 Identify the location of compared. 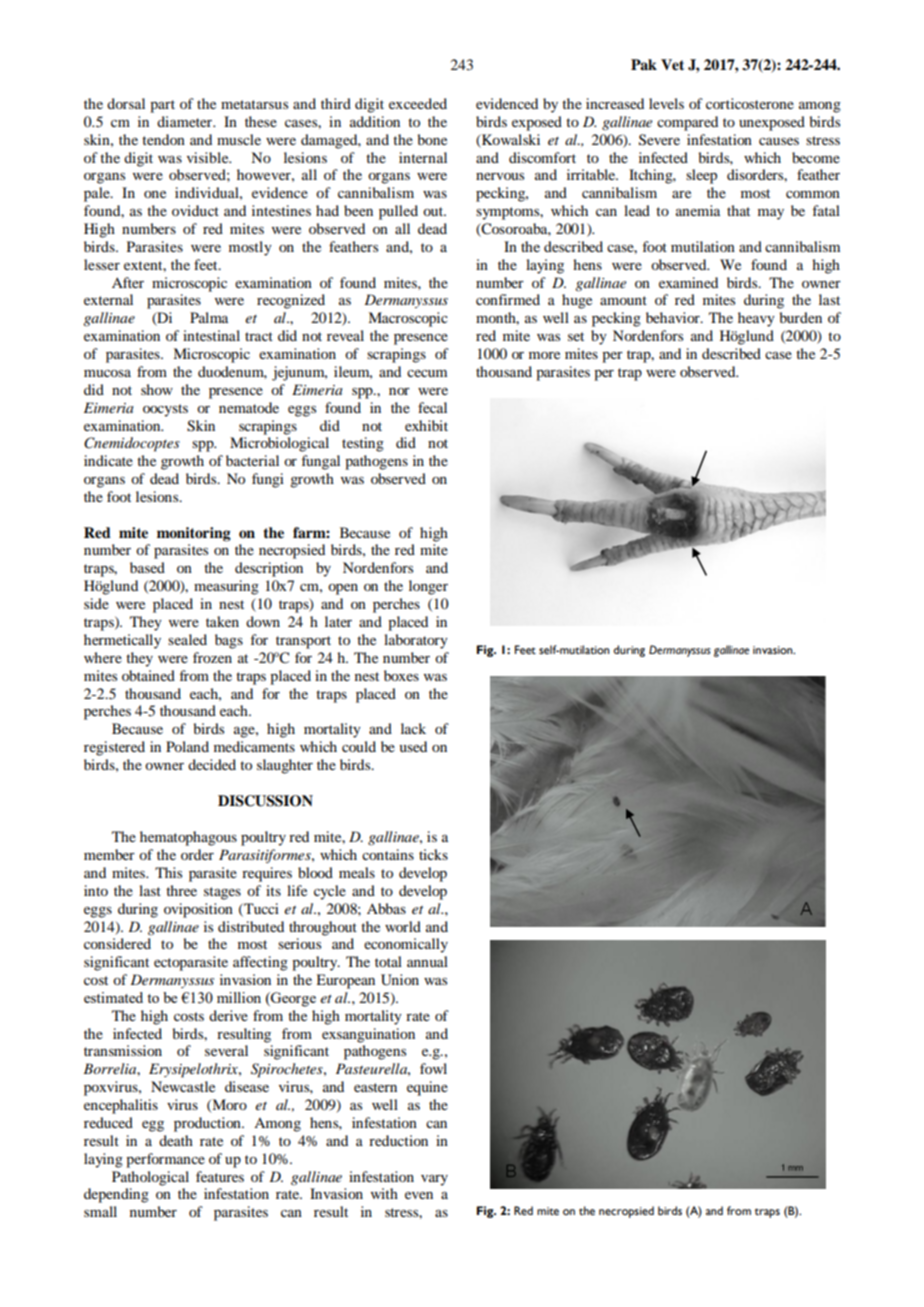
(687, 123).
